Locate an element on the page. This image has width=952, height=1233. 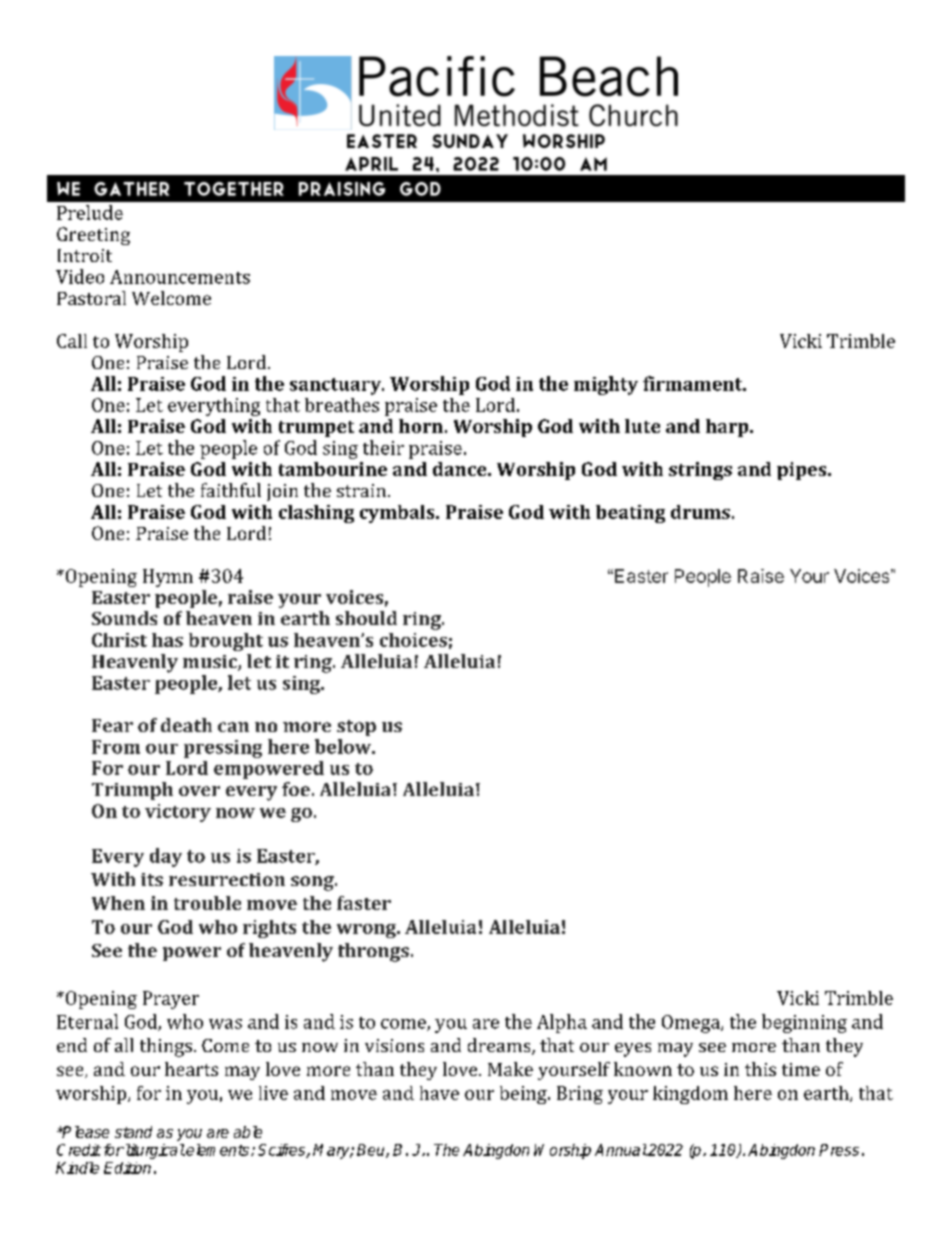
mighty is located at coordinates (606, 385).
